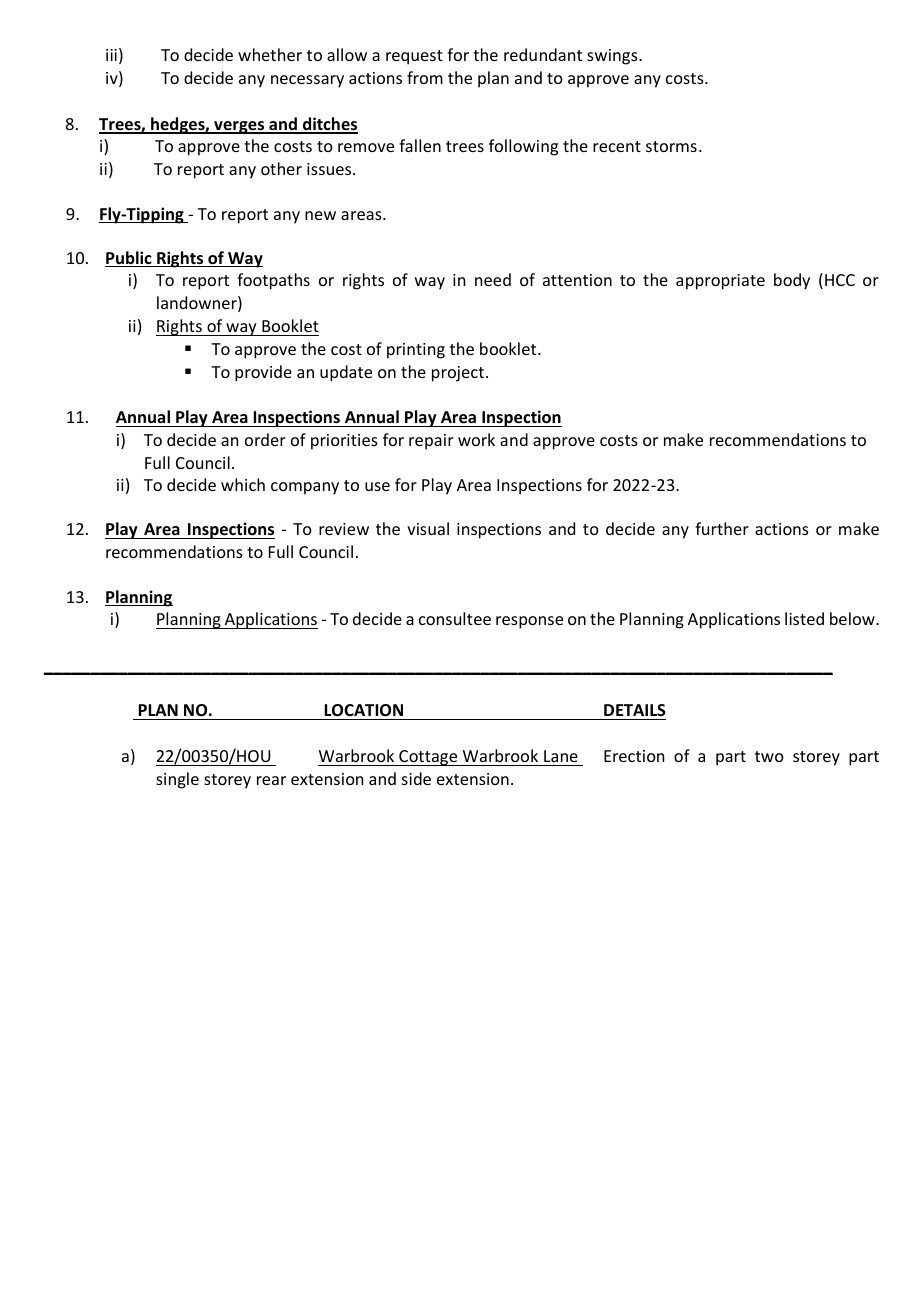  I want to click on further, so click(722, 528).
